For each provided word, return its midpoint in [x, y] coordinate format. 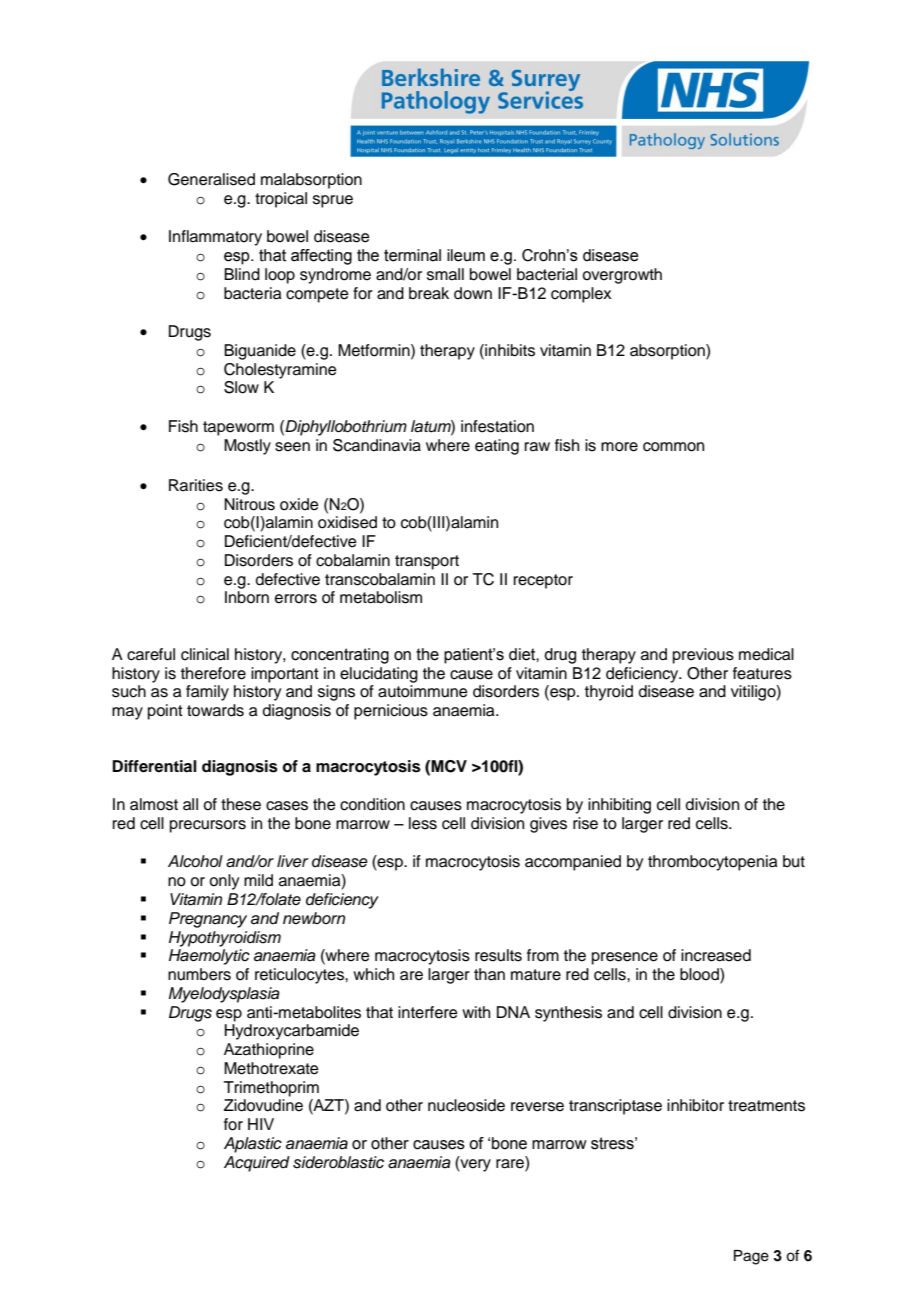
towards [215, 710]
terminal [412, 255]
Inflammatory [215, 238]
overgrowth [622, 276]
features [762, 673]
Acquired [257, 1164]
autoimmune [423, 691]
